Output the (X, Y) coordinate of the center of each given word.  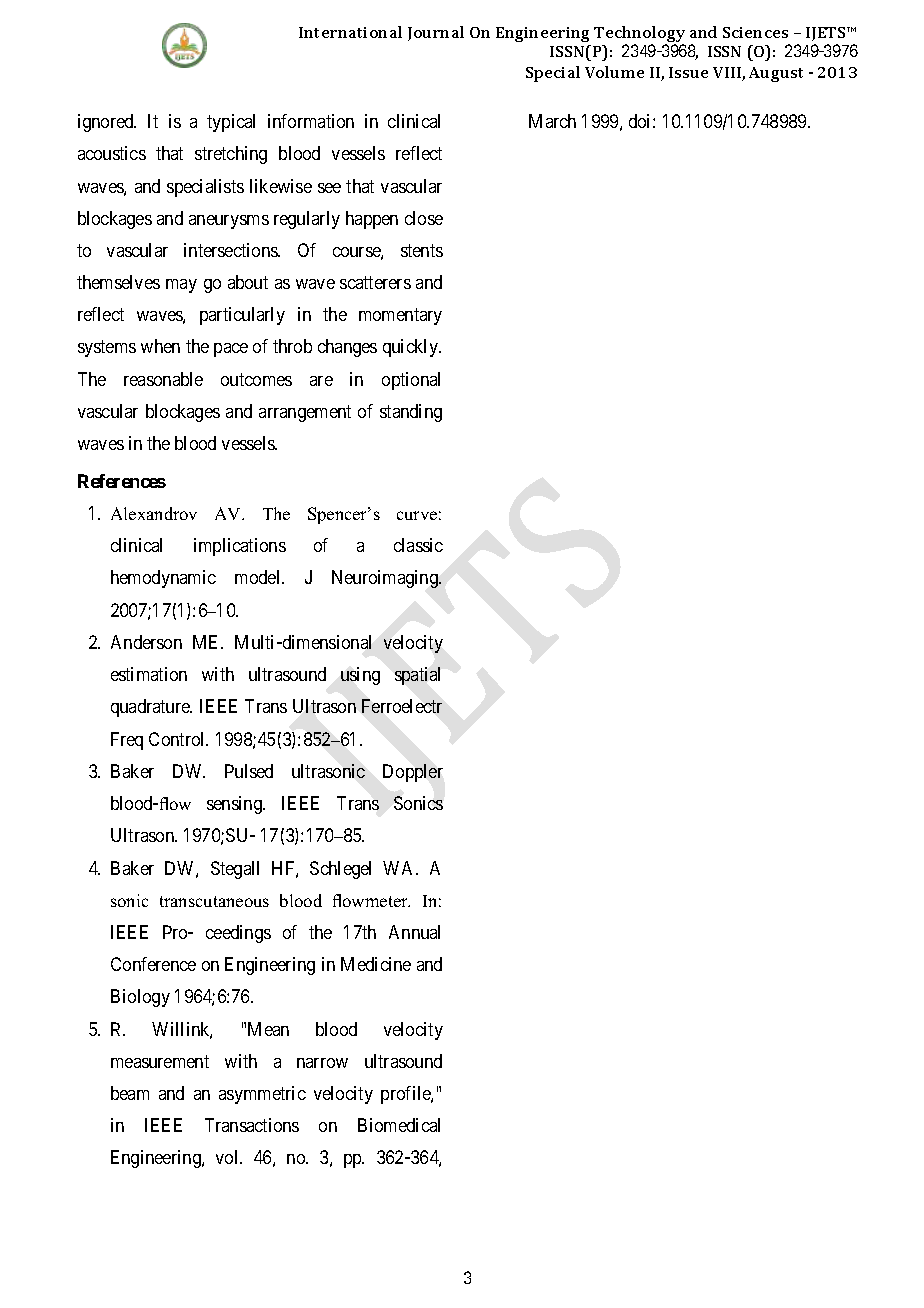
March (552, 121)
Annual (414, 932)
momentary (400, 317)
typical (231, 123)
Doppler (413, 773)
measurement (160, 1061)
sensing (235, 805)
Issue (688, 72)
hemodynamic (163, 579)
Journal (436, 33)
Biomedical (399, 1125)
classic (418, 545)
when (160, 346)
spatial (417, 676)
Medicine (376, 964)
